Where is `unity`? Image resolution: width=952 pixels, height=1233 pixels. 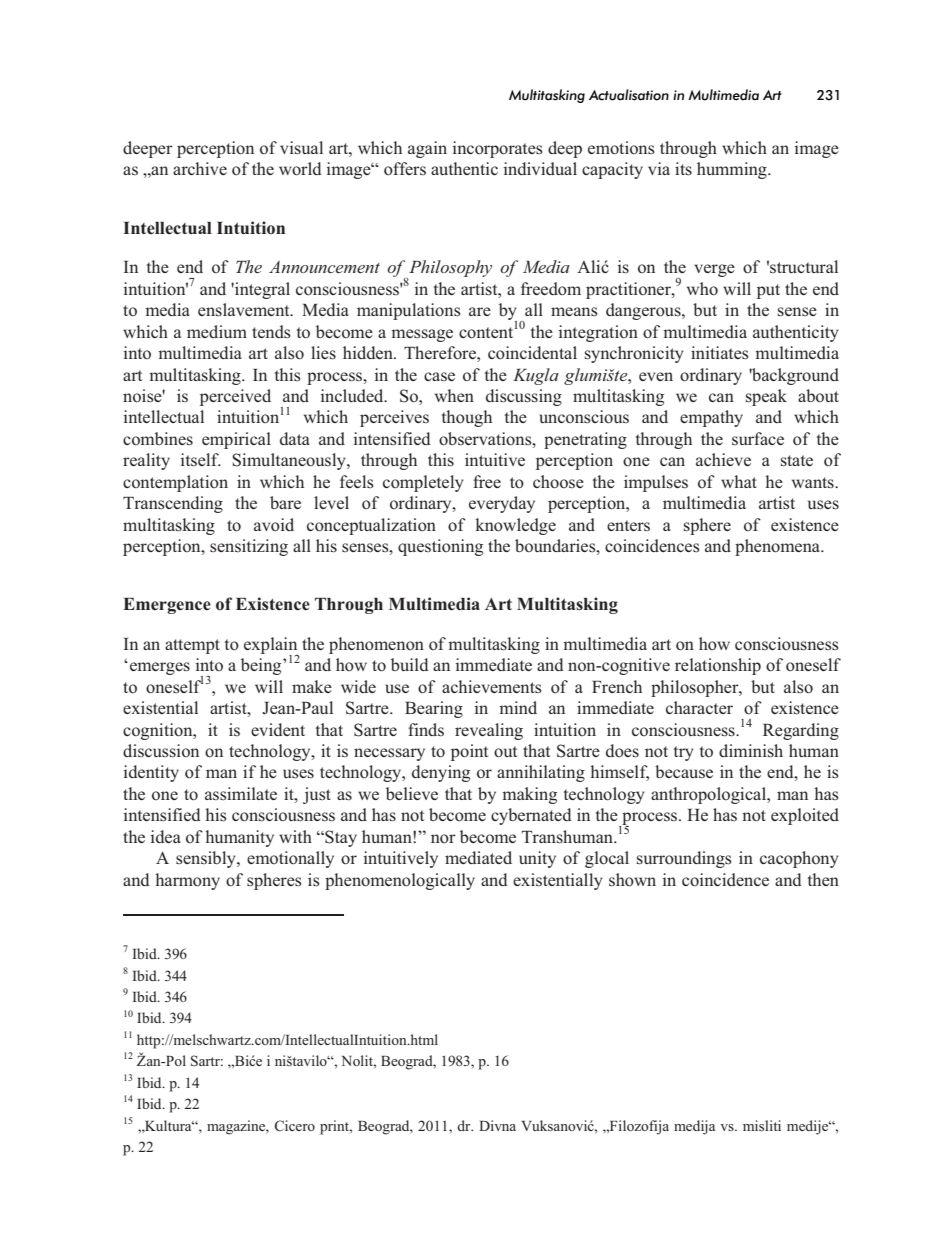
unity is located at coordinates (537, 859).
